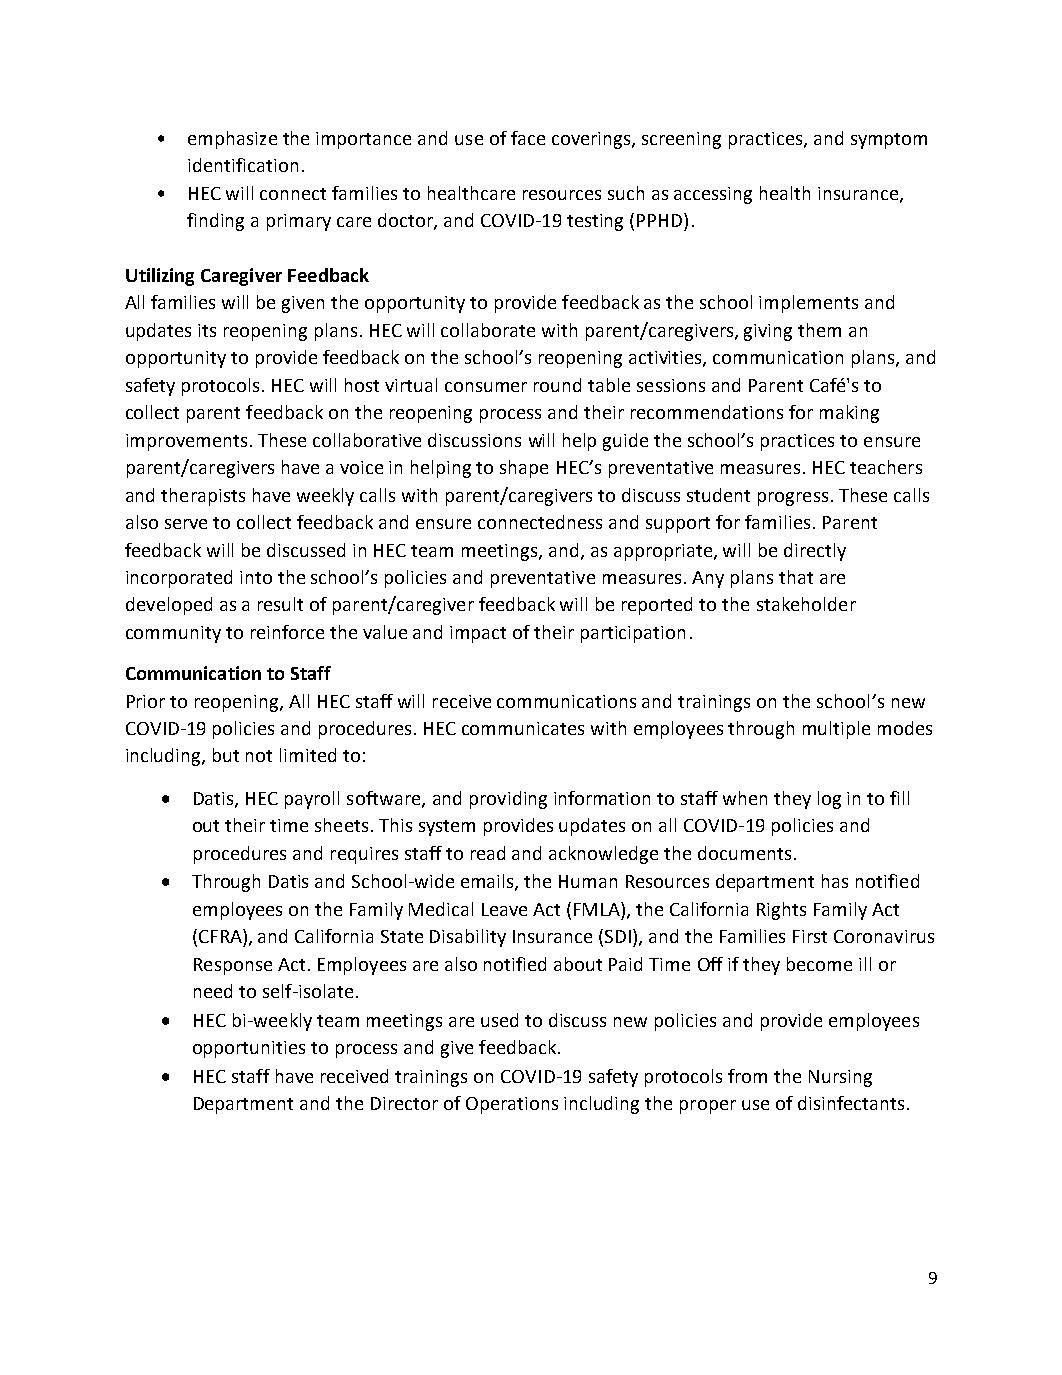 The height and width of the screenshot is (1375, 1062). What do you see at coordinates (523, 728) in the screenshot?
I see `communicates` at bounding box center [523, 728].
